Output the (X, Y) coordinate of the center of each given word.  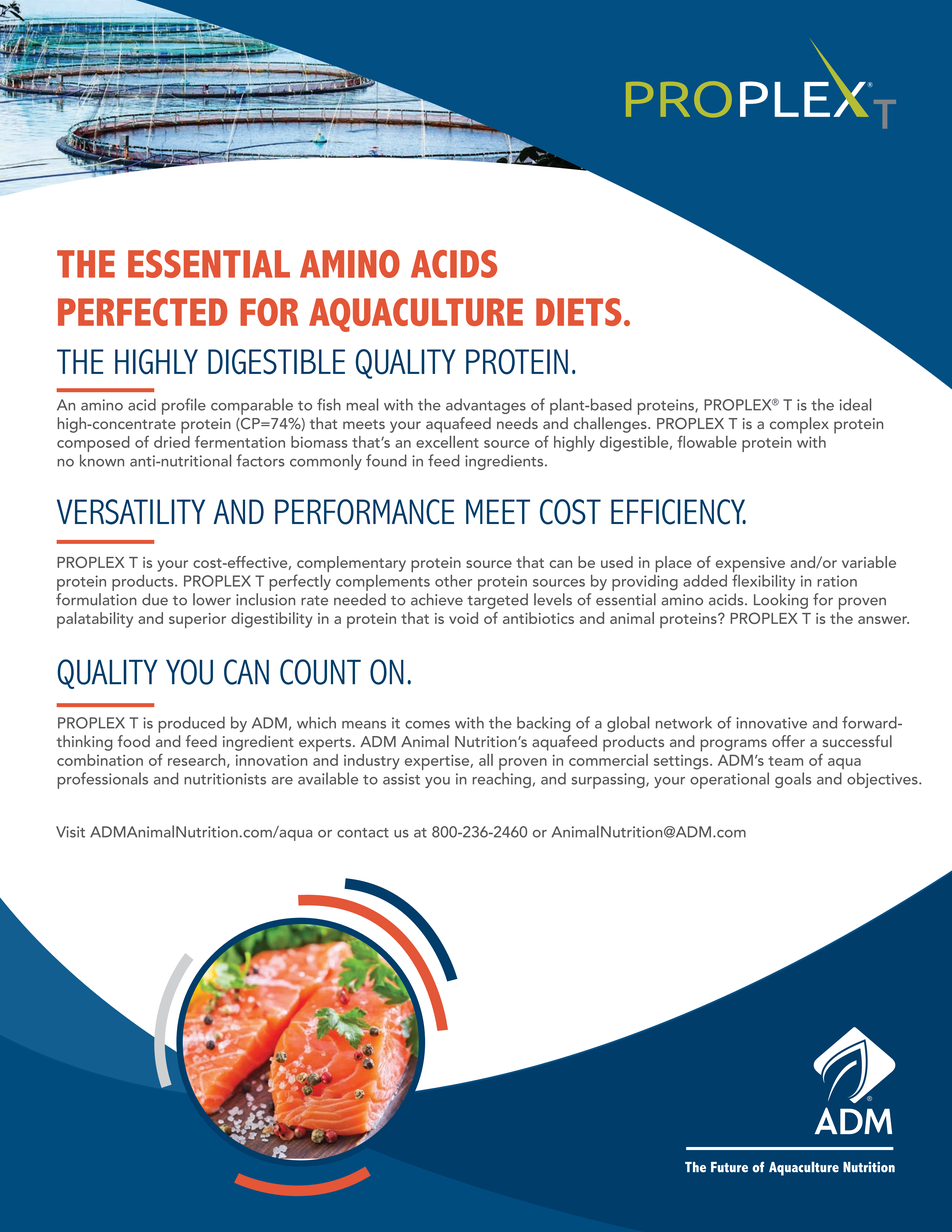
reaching (501, 780)
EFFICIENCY (678, 512)
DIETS (579, 312)
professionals (102, 780)
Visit (70, 832)
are (282, 781)
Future (729, 1167)
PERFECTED (142, 312)
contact (363, 833)
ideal (855, 404)
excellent (447, 442)
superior (197, 620)
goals (793, 780)
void (463, 618)
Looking (781, 601)
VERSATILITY (131, 512)
